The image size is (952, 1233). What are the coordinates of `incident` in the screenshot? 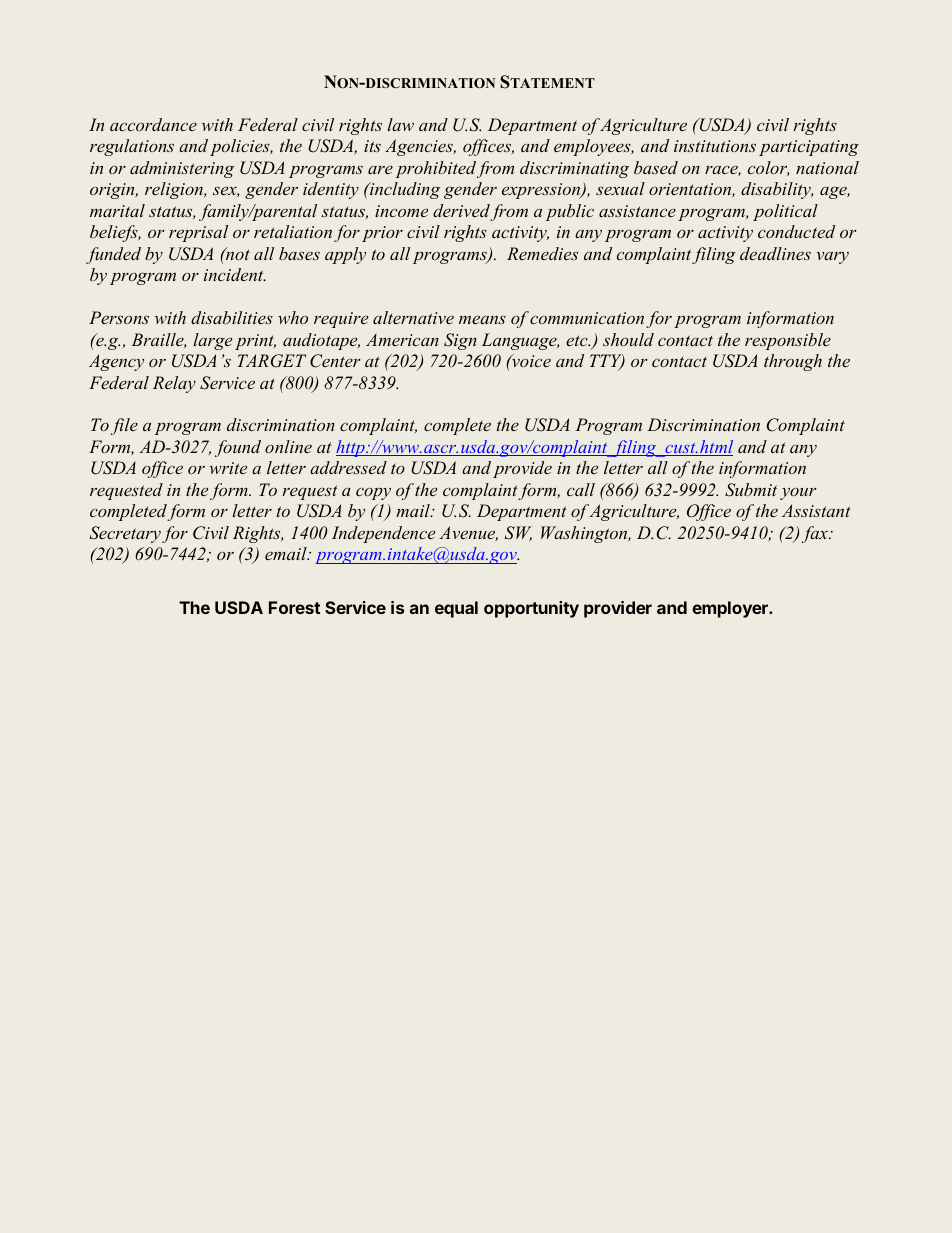 It's located at (235, 274).
